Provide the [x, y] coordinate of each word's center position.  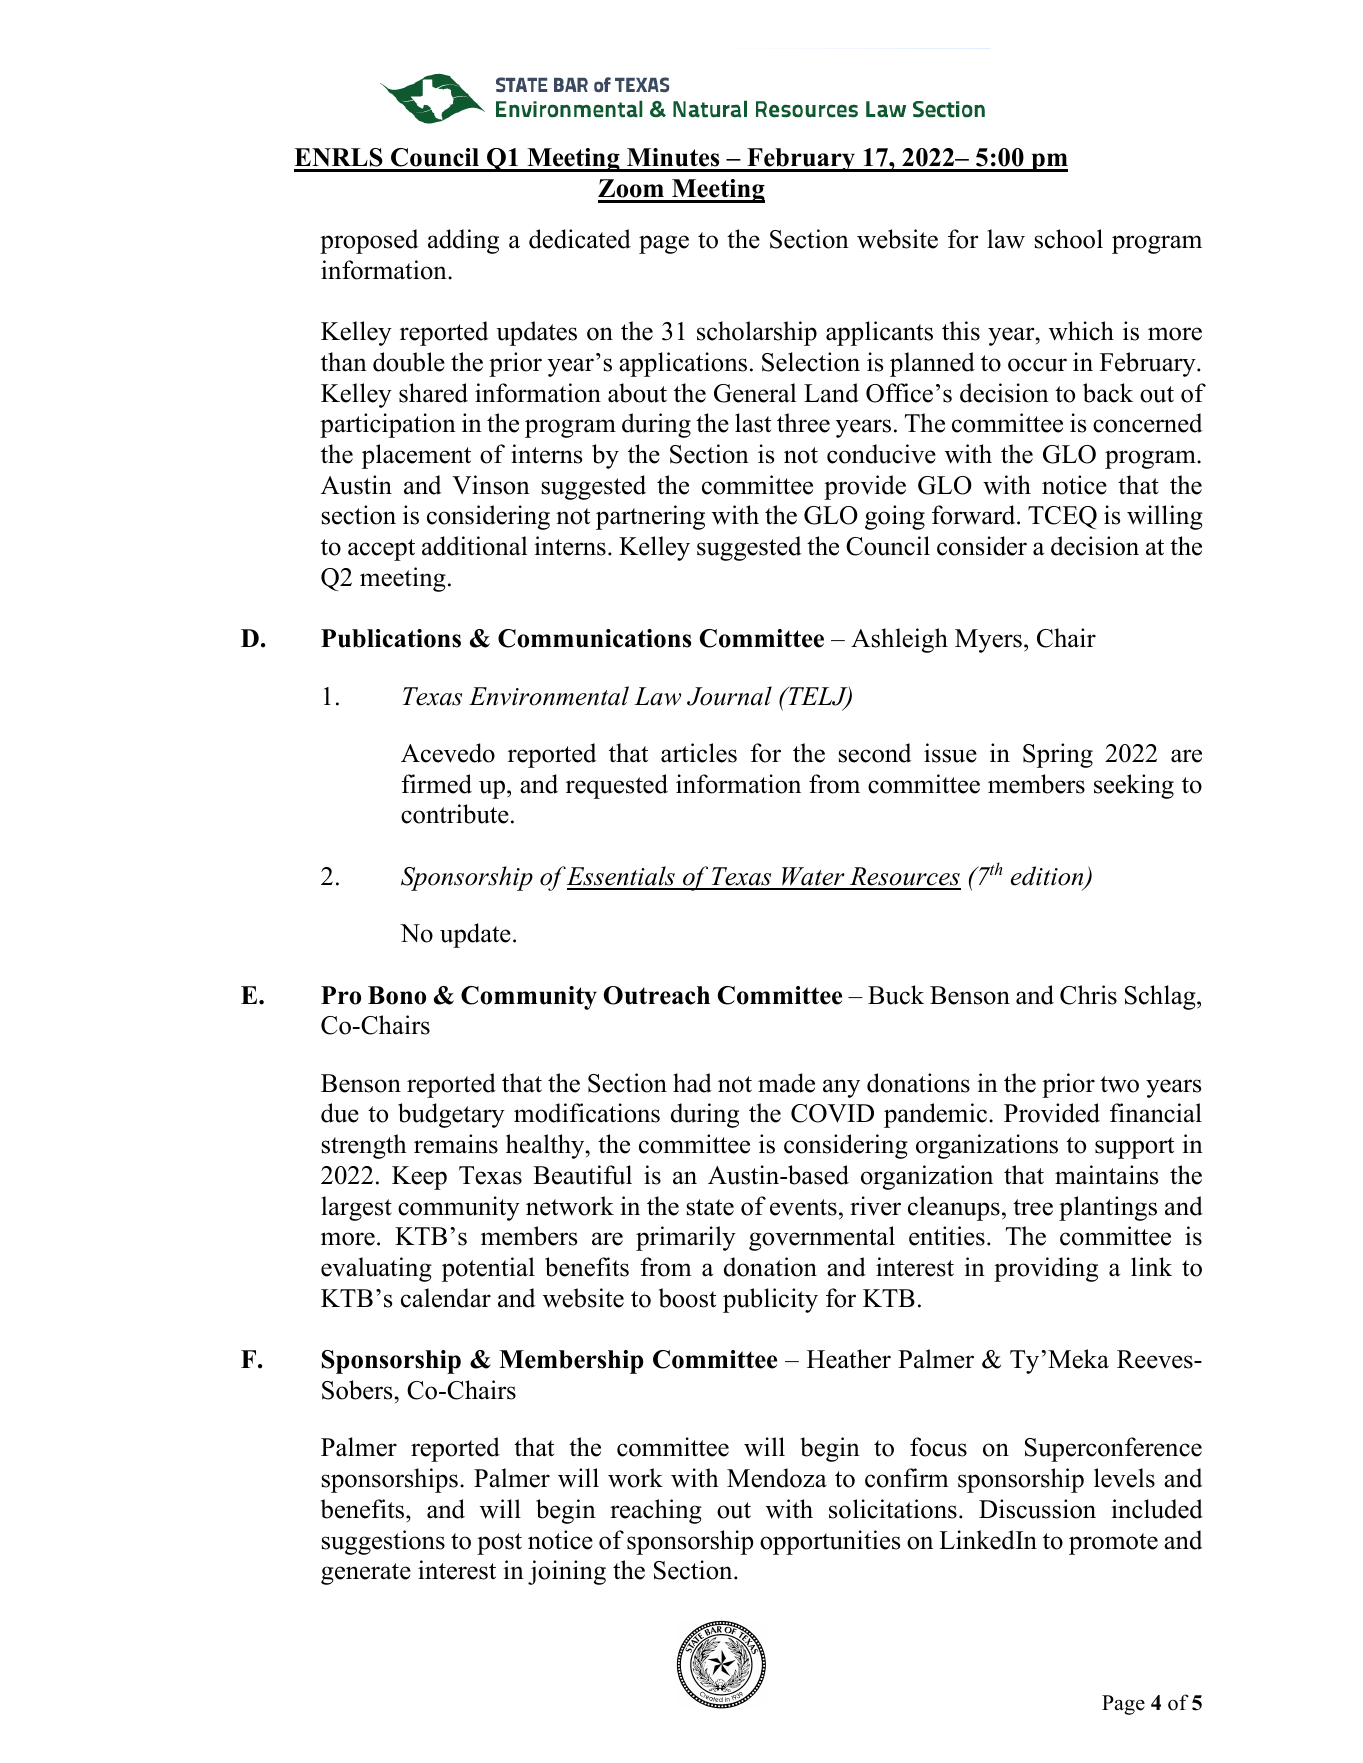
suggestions [383, 1542]
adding [463, 241]
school [1069, 239]
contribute [455, 814]
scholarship [757, 333]
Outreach [657, 995]
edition [1048, 877]
